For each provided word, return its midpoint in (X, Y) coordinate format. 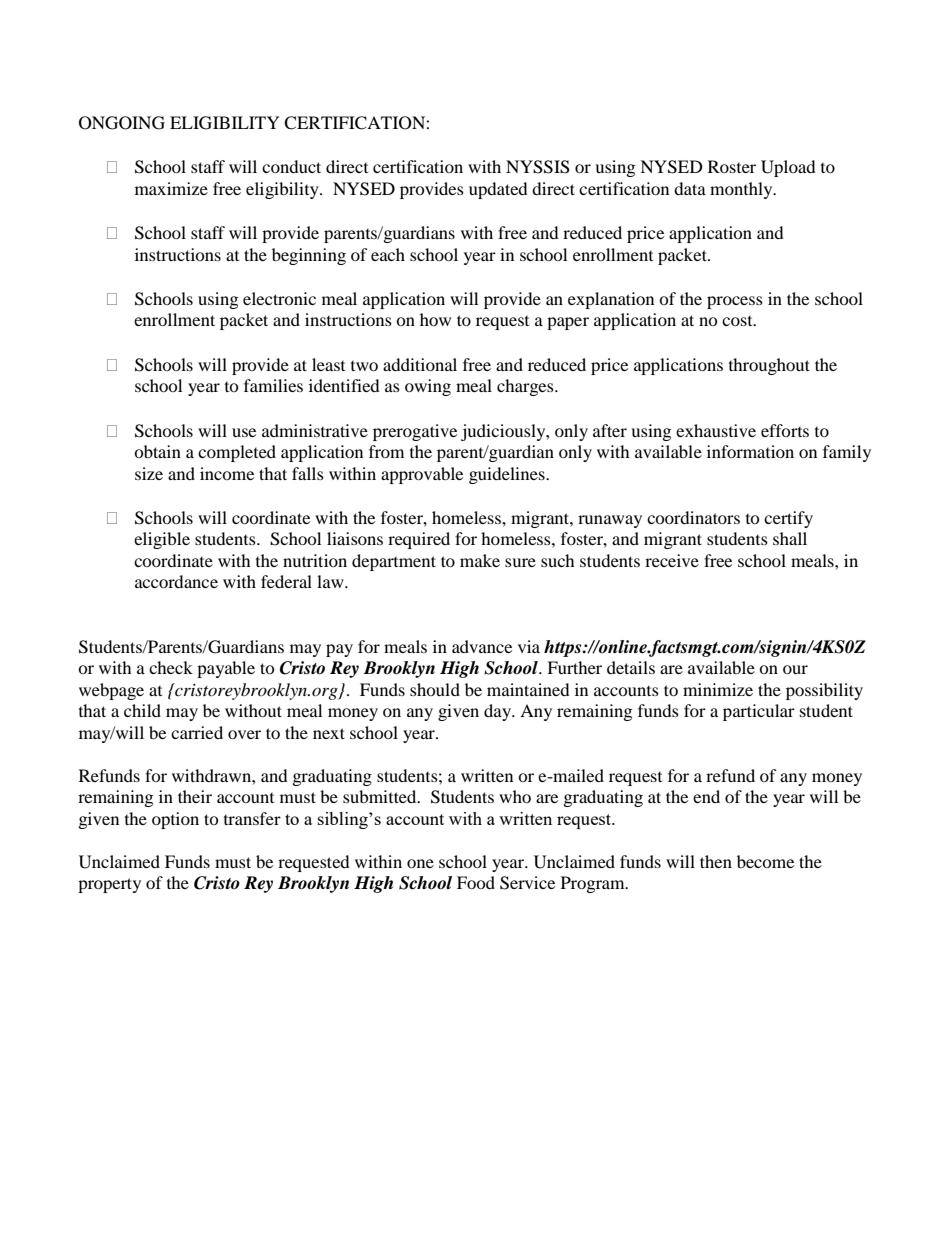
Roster (732, 166)
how (435, 319)
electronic (279, 298)
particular (759, 712)
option (175, 820)
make (480, 560)
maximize (171, 188)
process (735, 302)
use (244, 432)
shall (790, 538)
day (498, 712)
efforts (785, 430)
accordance (176, 581)
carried (197, 732)
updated (498, 190)
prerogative (415, 432)
